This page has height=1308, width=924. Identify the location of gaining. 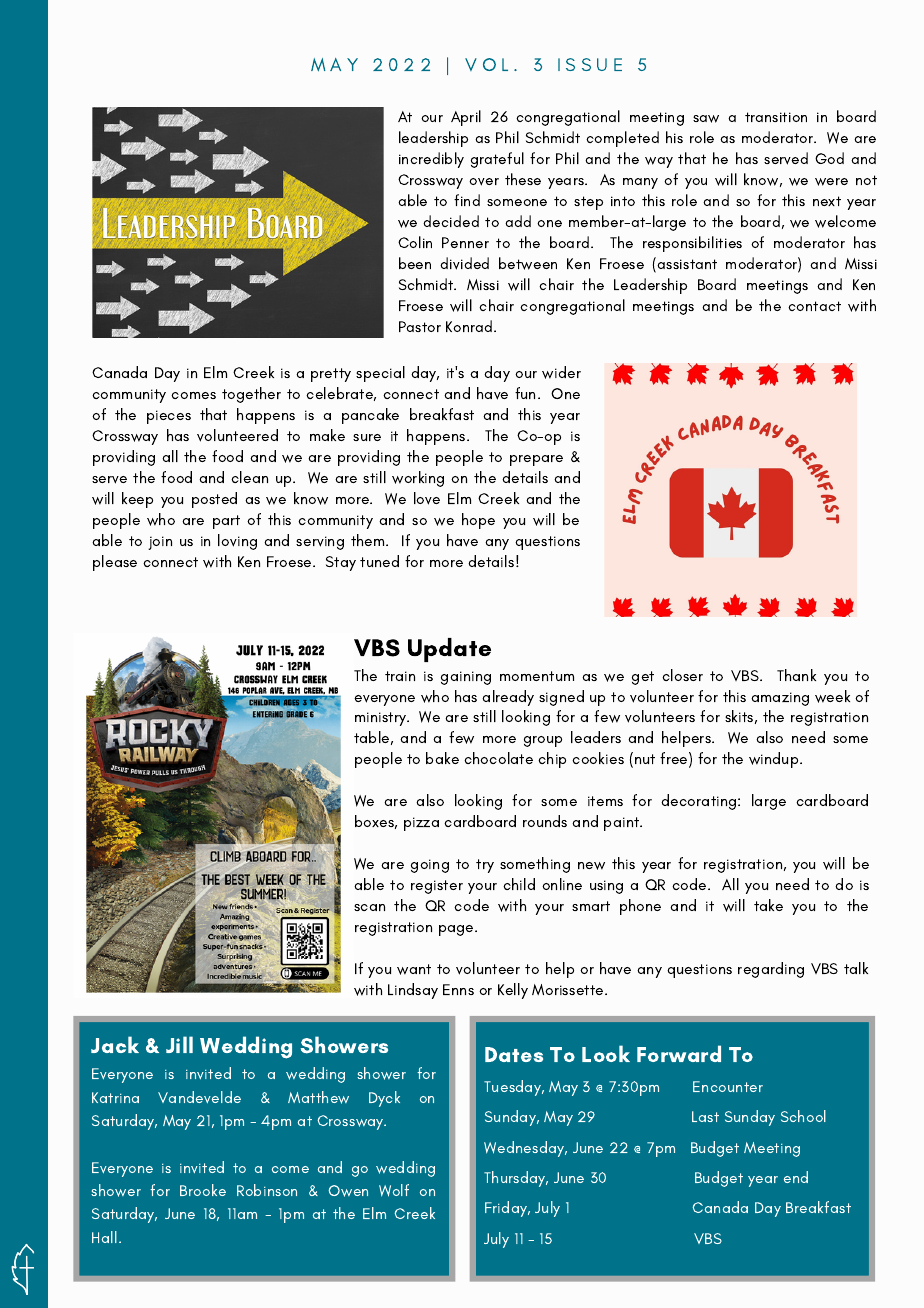
(466, 678).
